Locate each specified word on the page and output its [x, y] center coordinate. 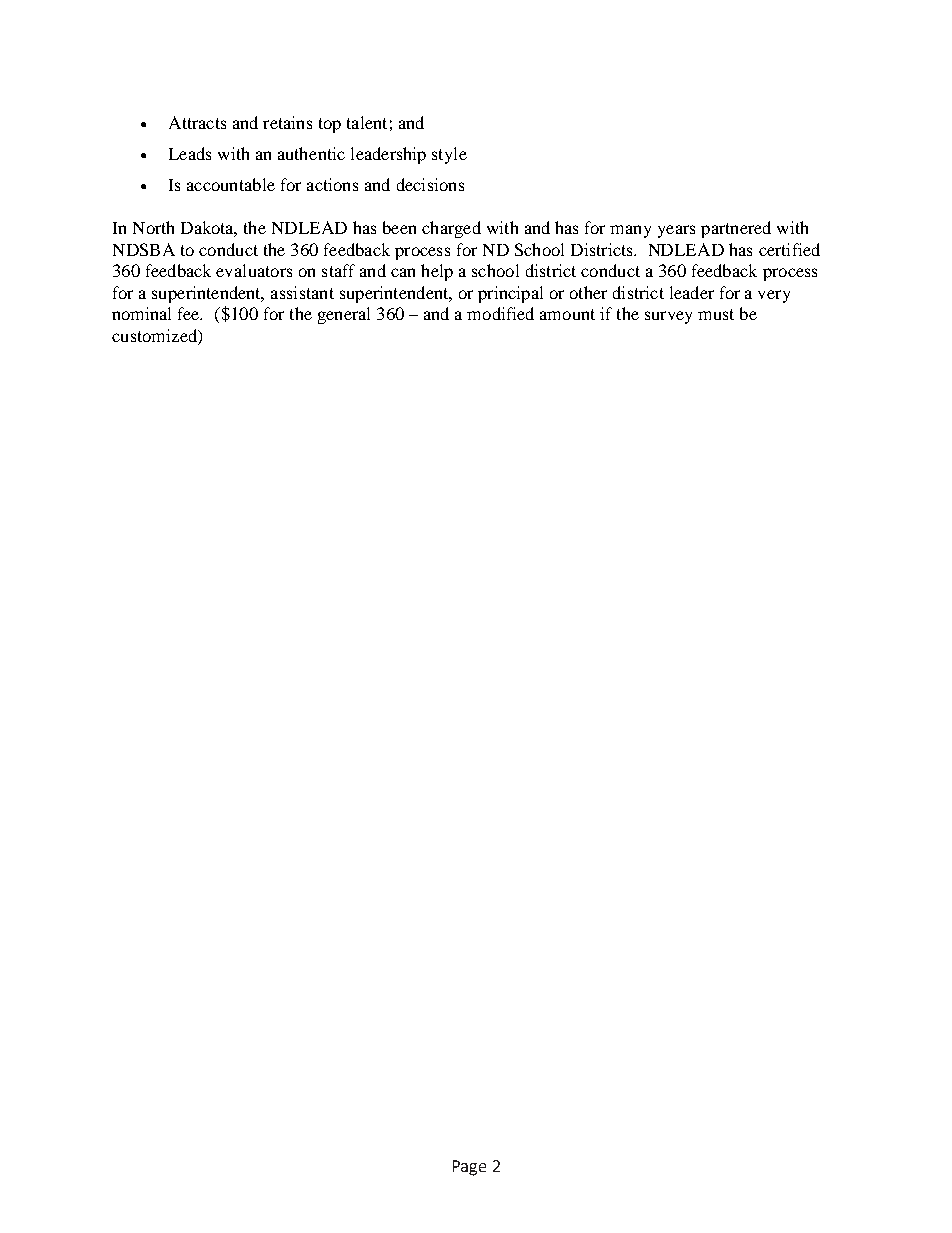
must [716, 314]
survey [668, 317]
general [344, 315]
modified [500, 313]
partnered [736, 229]
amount [567, 314]
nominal [141, 313]
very [774, 296]
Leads [190, 153]
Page [469, 1168]
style [449, 155]
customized [155, 337]
